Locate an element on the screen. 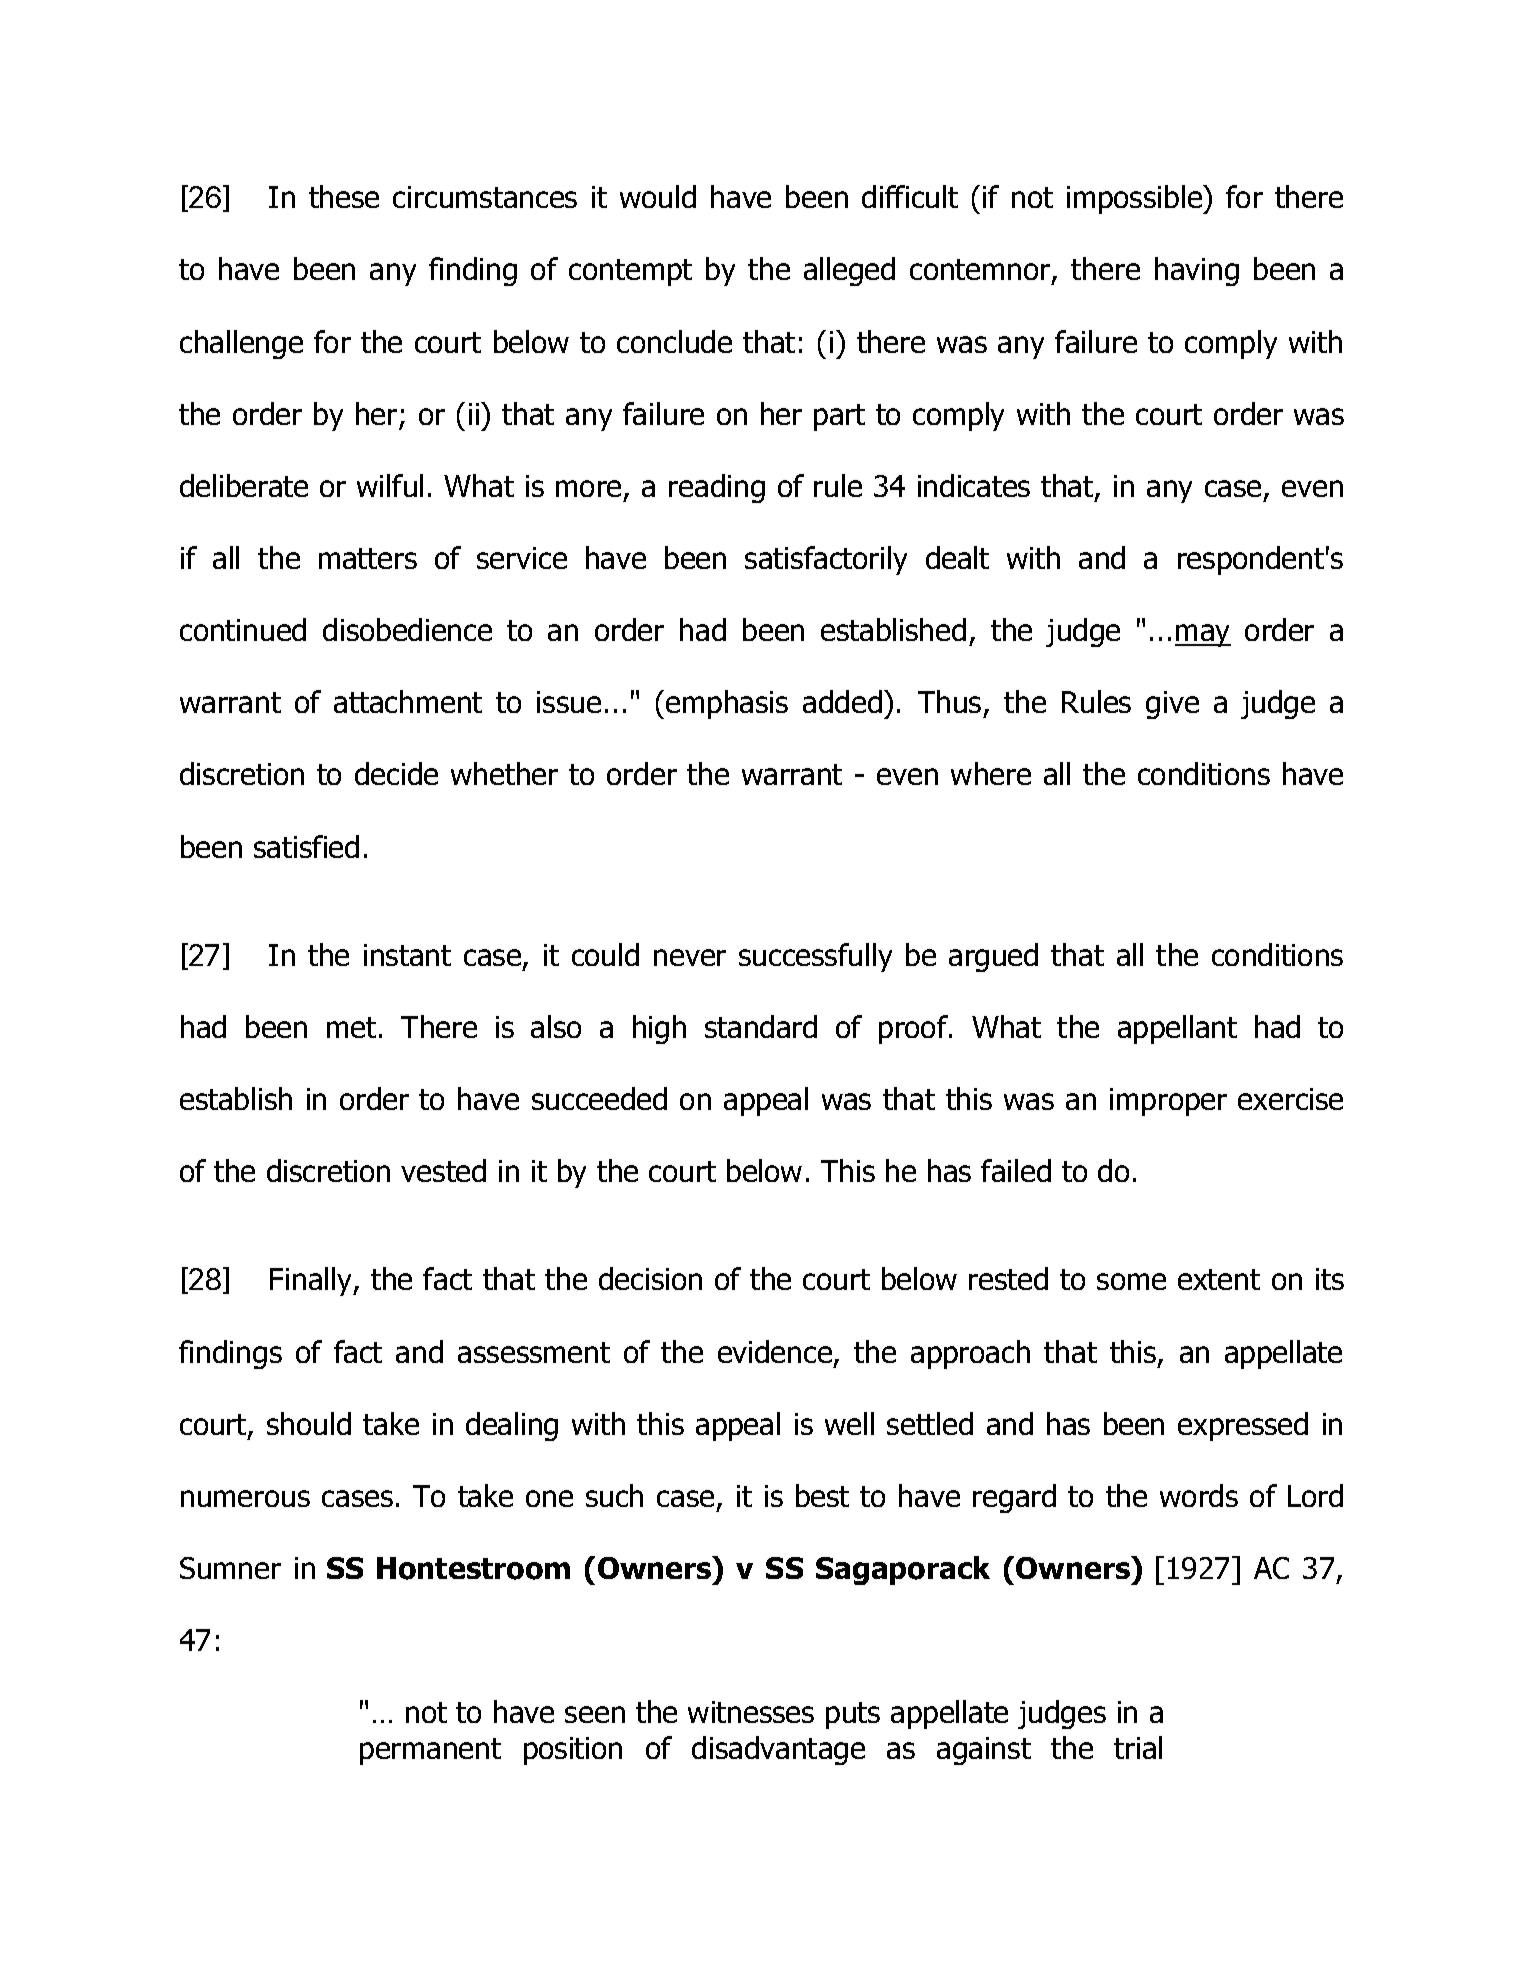  successfully is located at coordinates (815, 957).
